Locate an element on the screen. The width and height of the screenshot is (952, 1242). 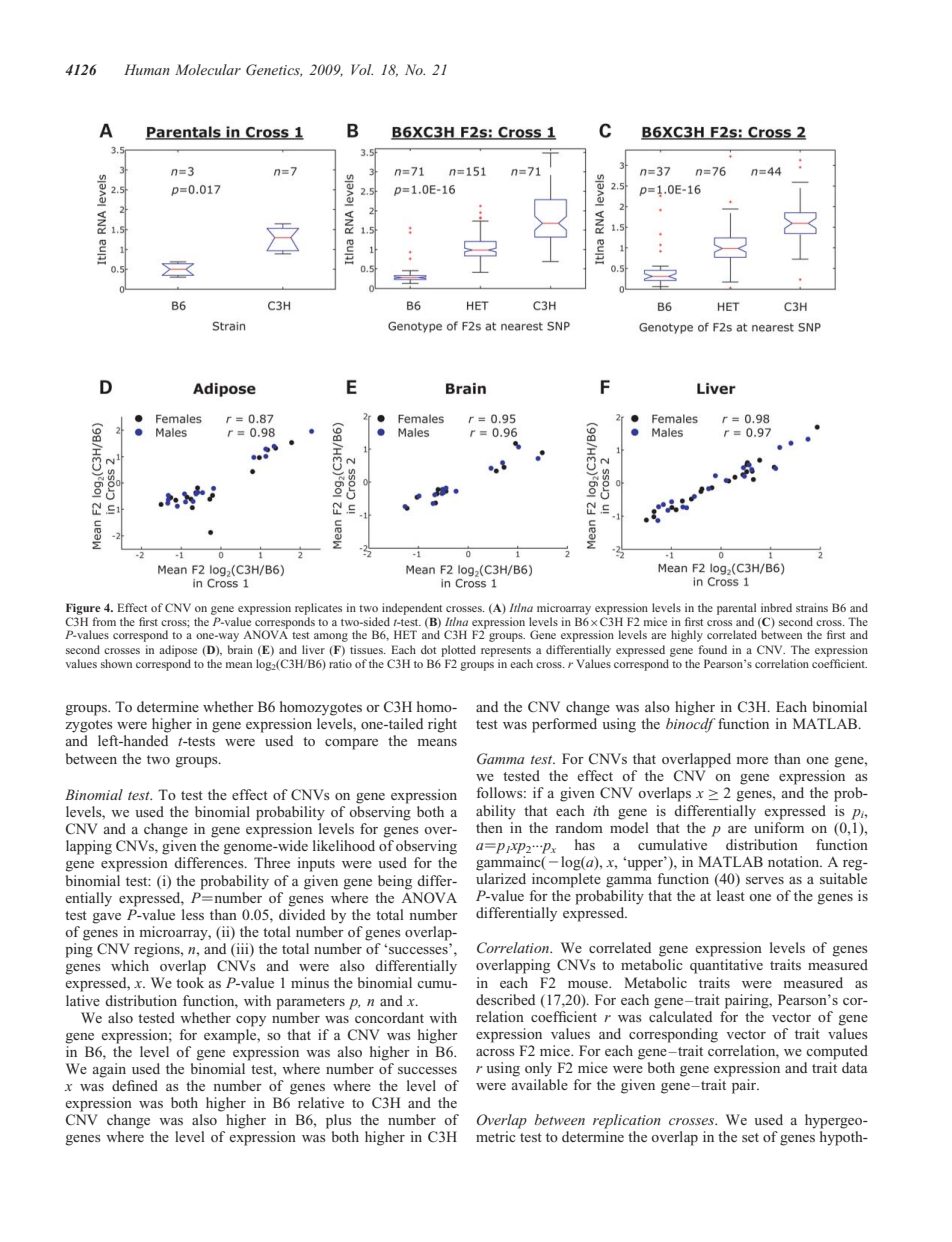
Vol is located at coordinates (362, 69).
